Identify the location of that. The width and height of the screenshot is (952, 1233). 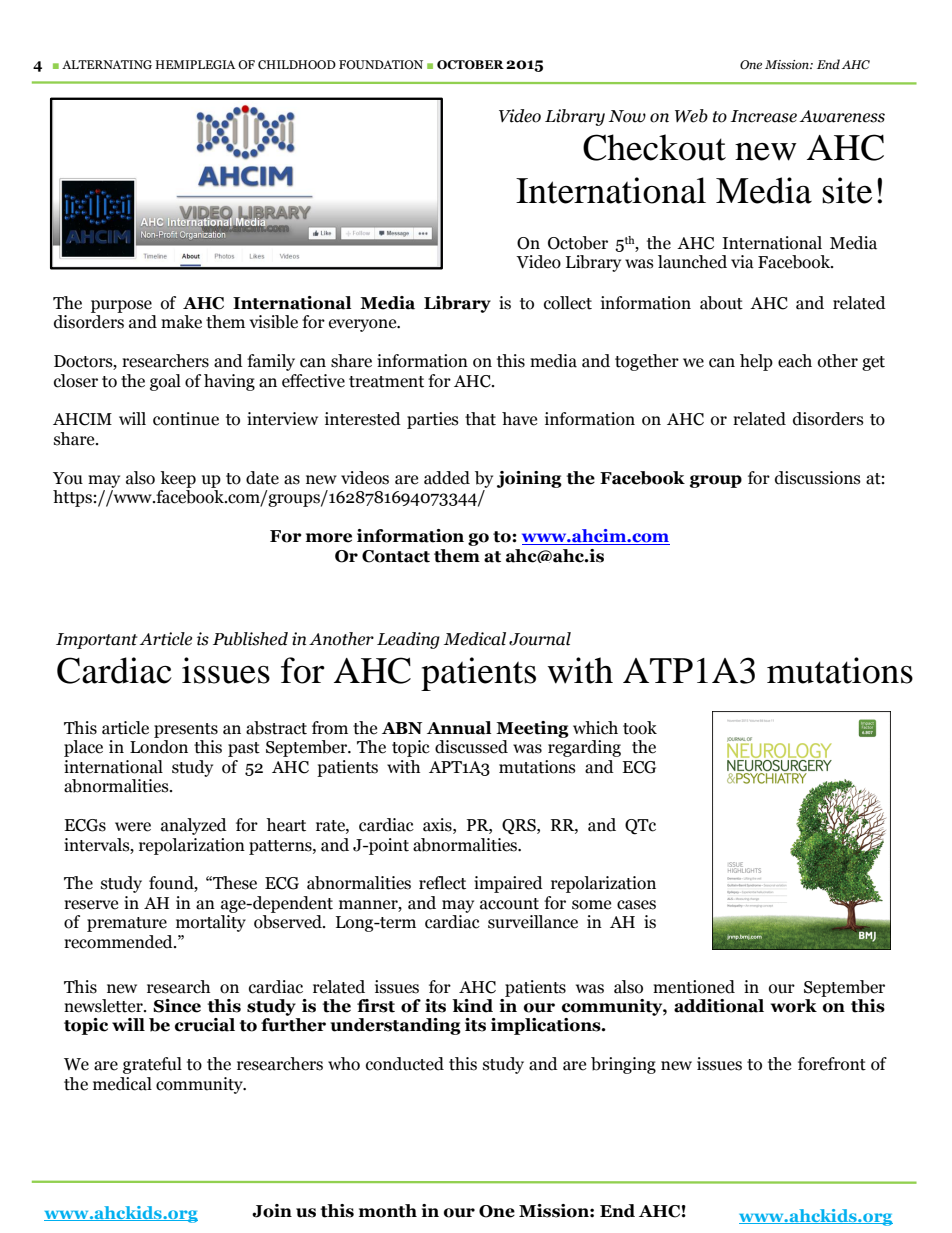
(480, 419).
